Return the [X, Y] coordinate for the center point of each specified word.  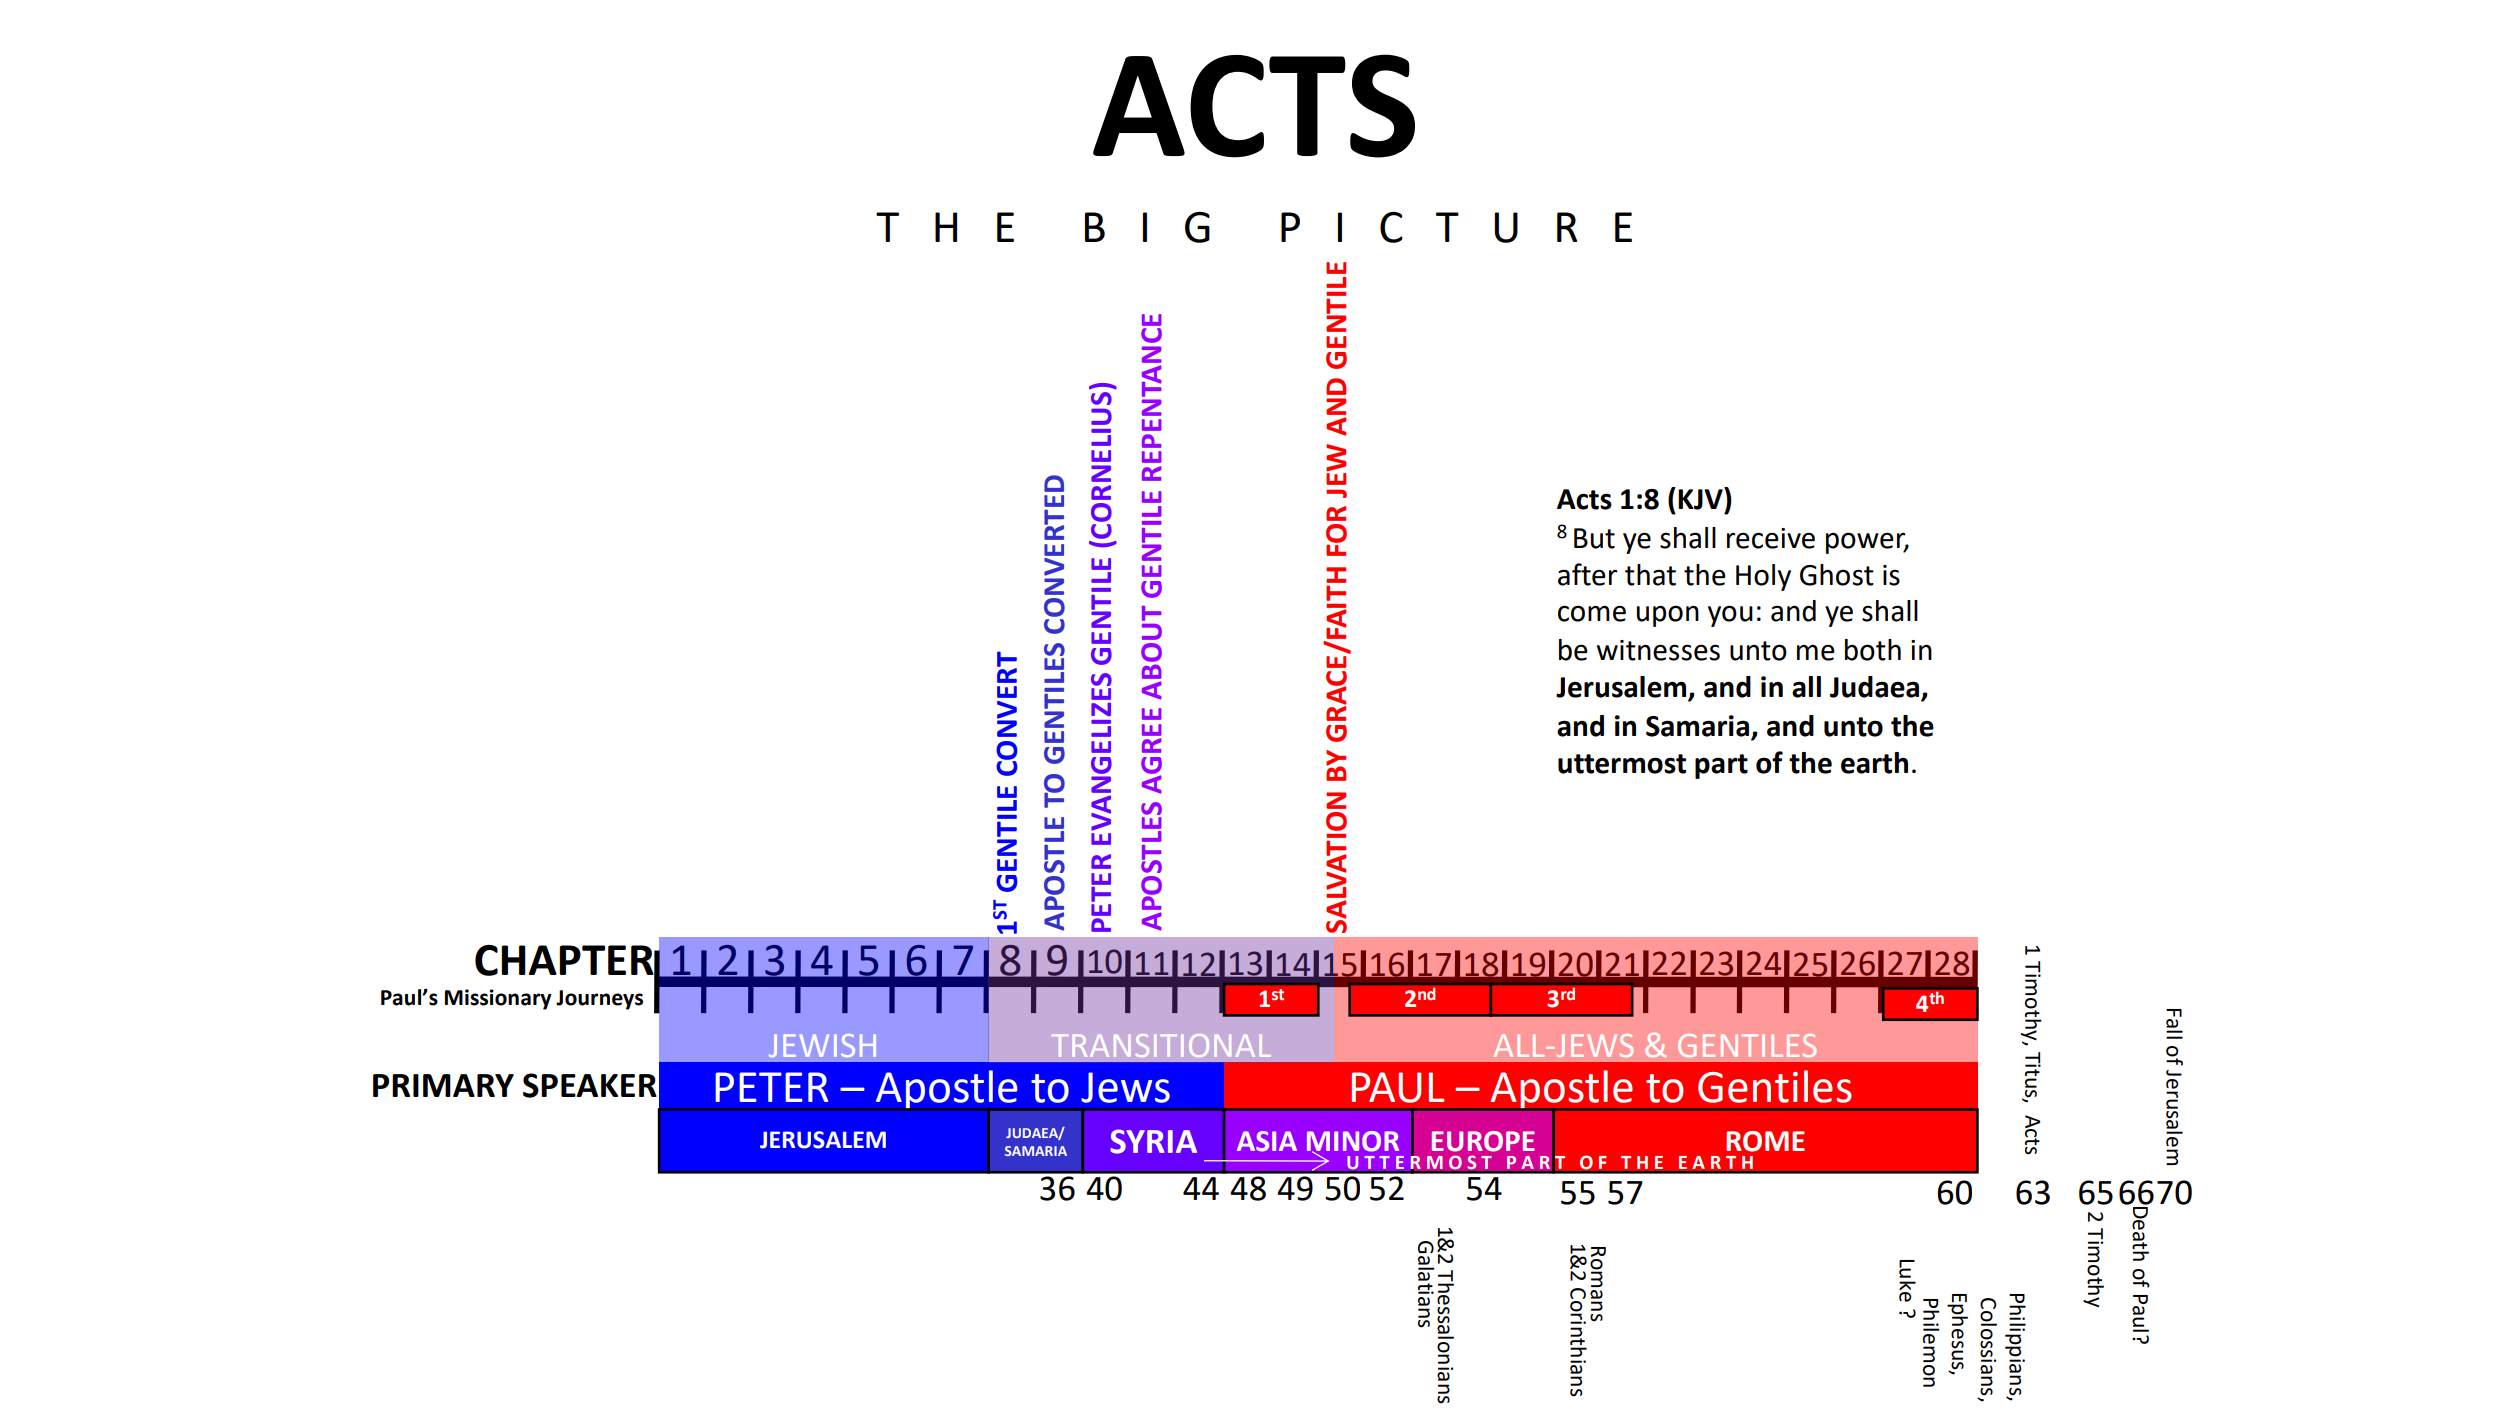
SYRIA [1153, 1141]
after [1587, 574]
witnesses [1658, 650]
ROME [1765, 1141]
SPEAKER [590, 1085]
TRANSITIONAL [1161, 1045]
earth [1874, 763]
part [1721, 766]
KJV [1701, 498]
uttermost [1622, 764]
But [1594, 538]
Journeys [599, 1000]
